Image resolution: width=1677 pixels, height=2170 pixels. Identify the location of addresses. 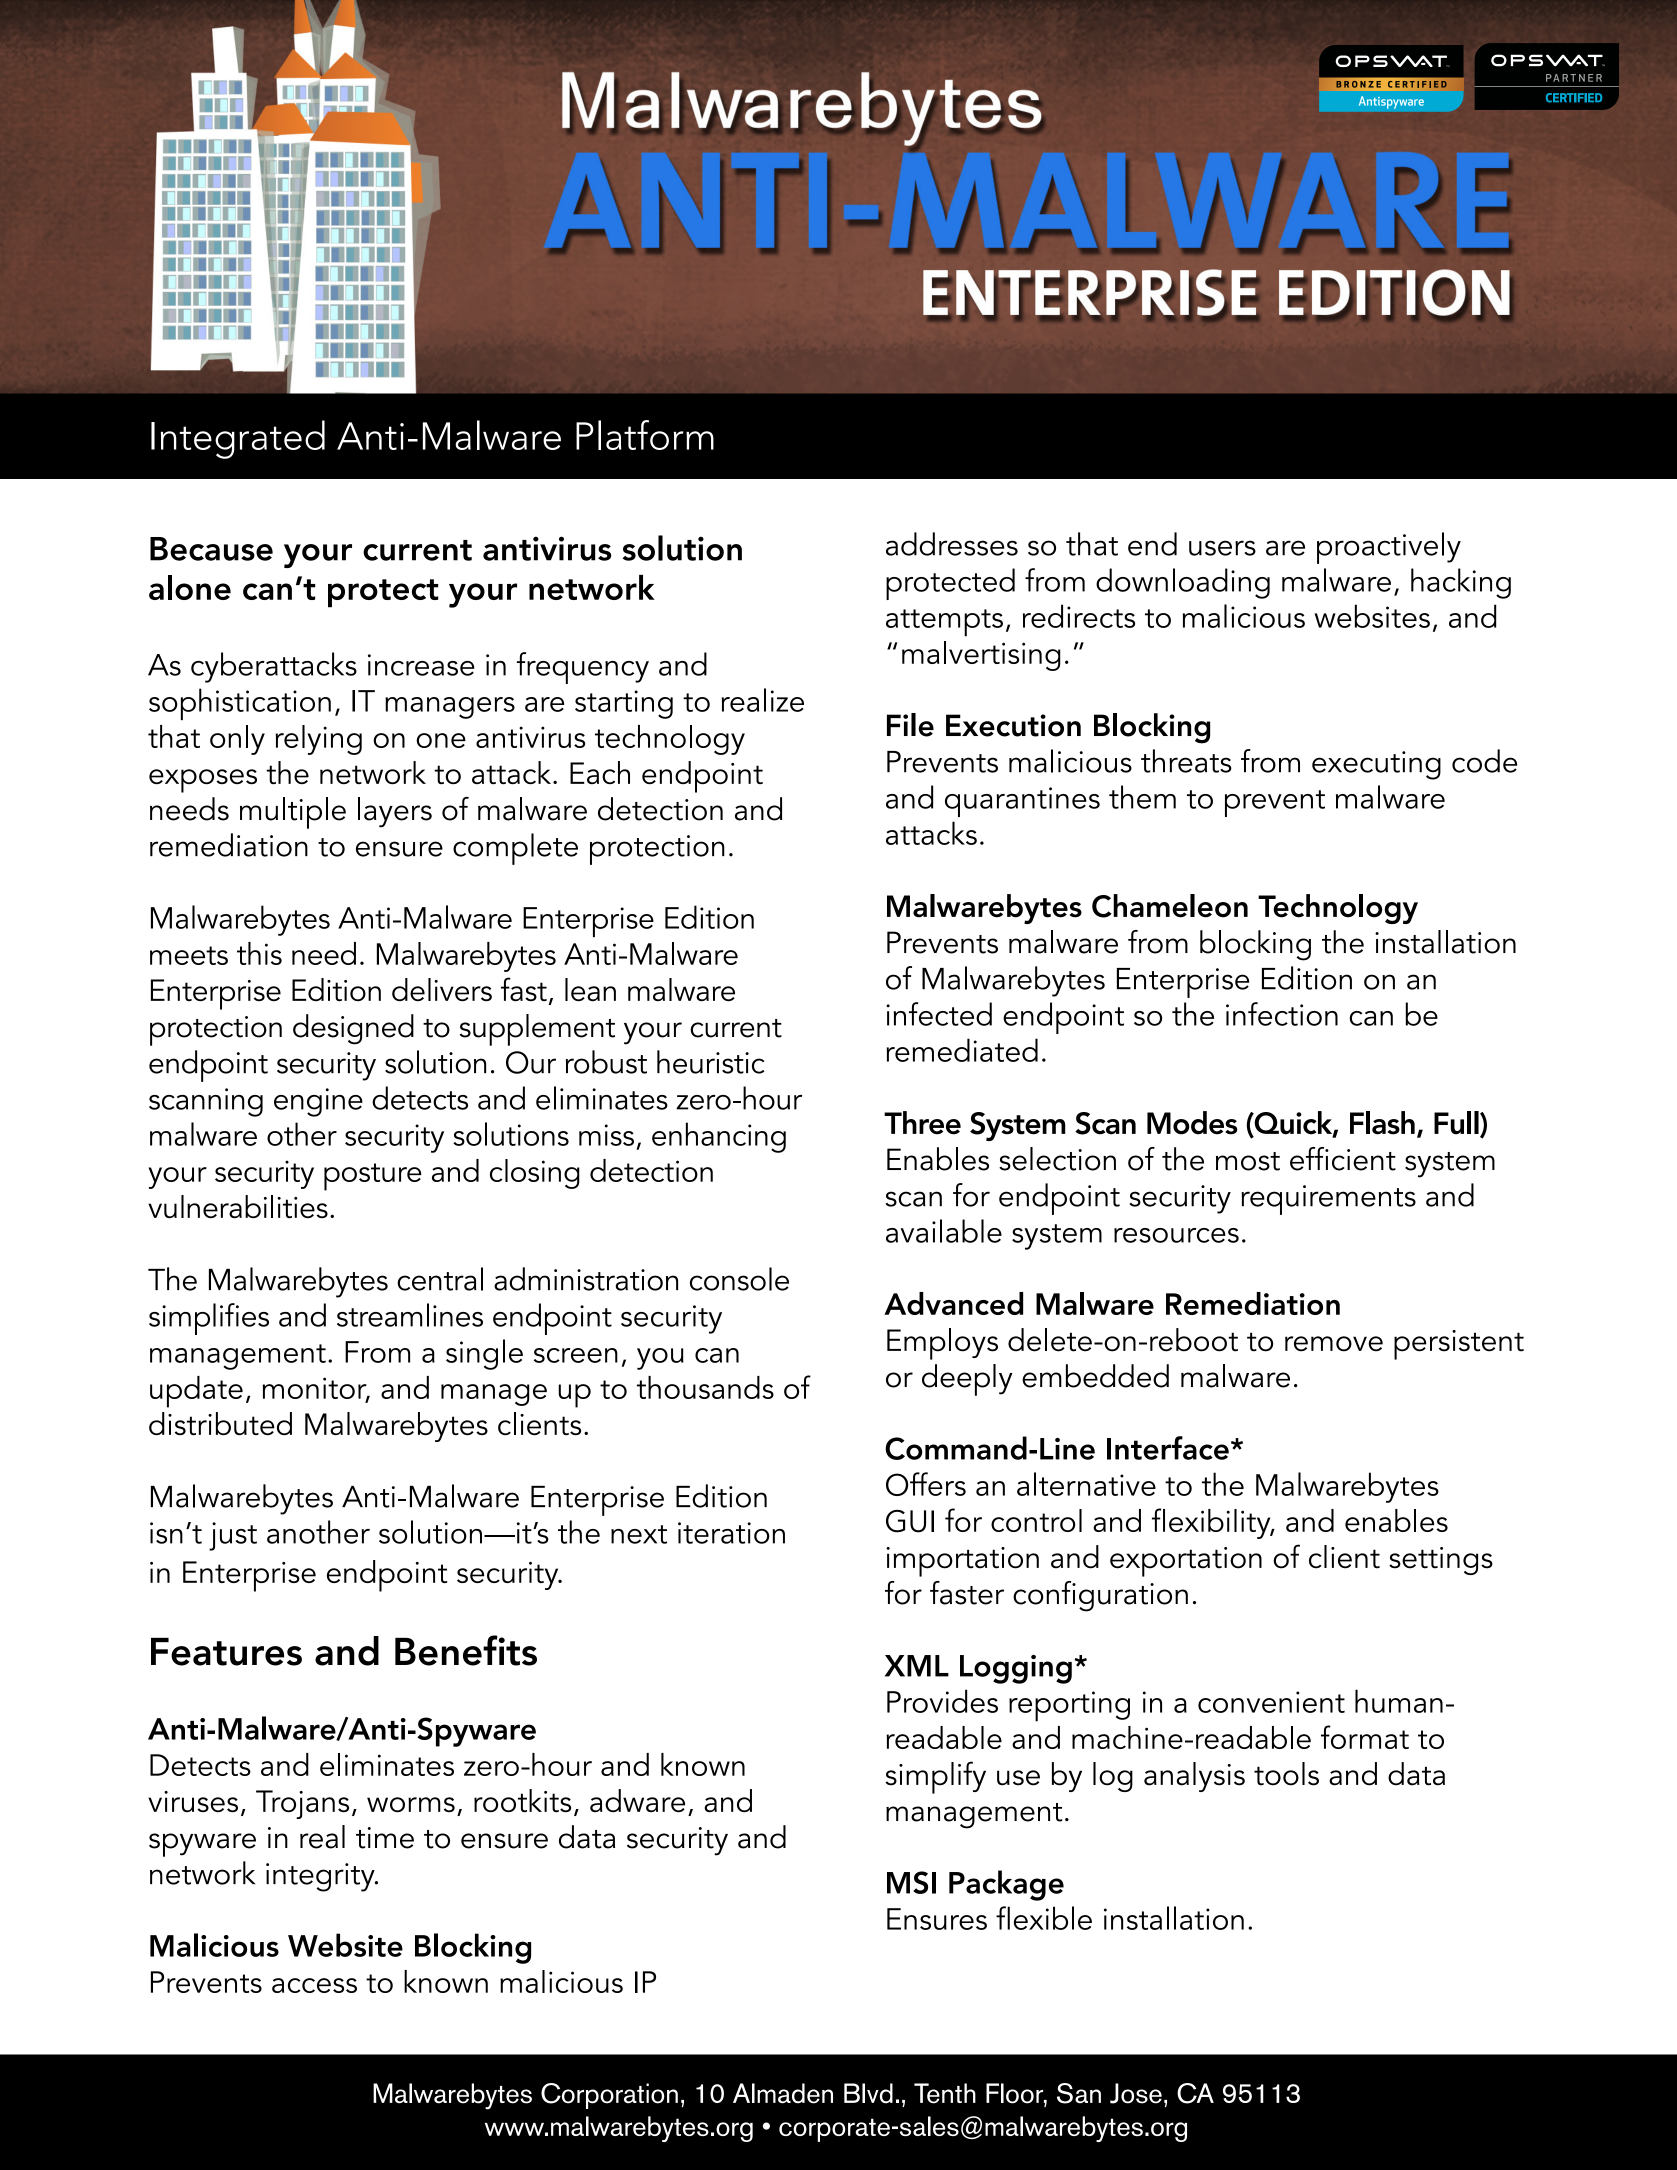
(952, 544).
